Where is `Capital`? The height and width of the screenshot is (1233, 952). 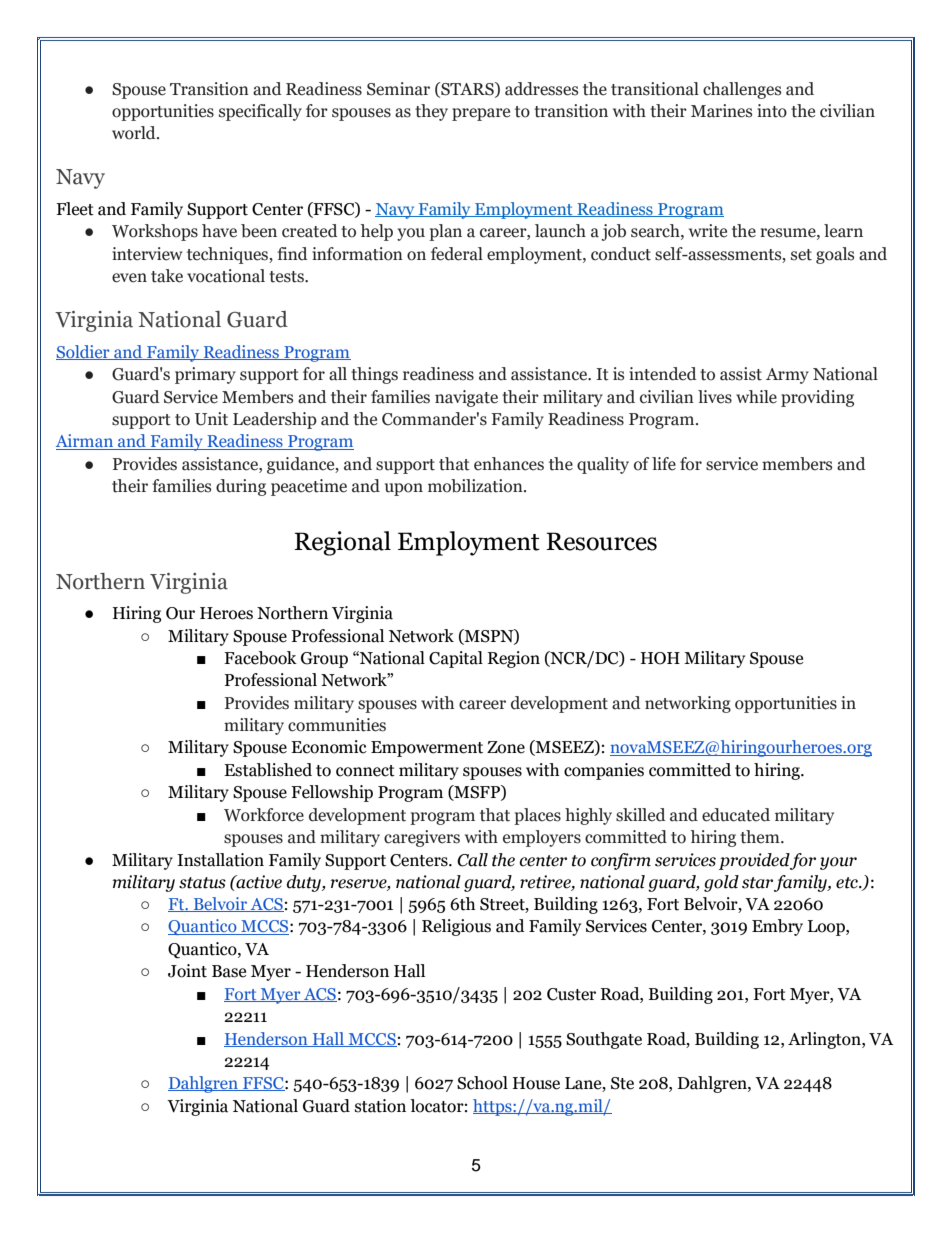
Capital is located at coordinates (456, 659).
